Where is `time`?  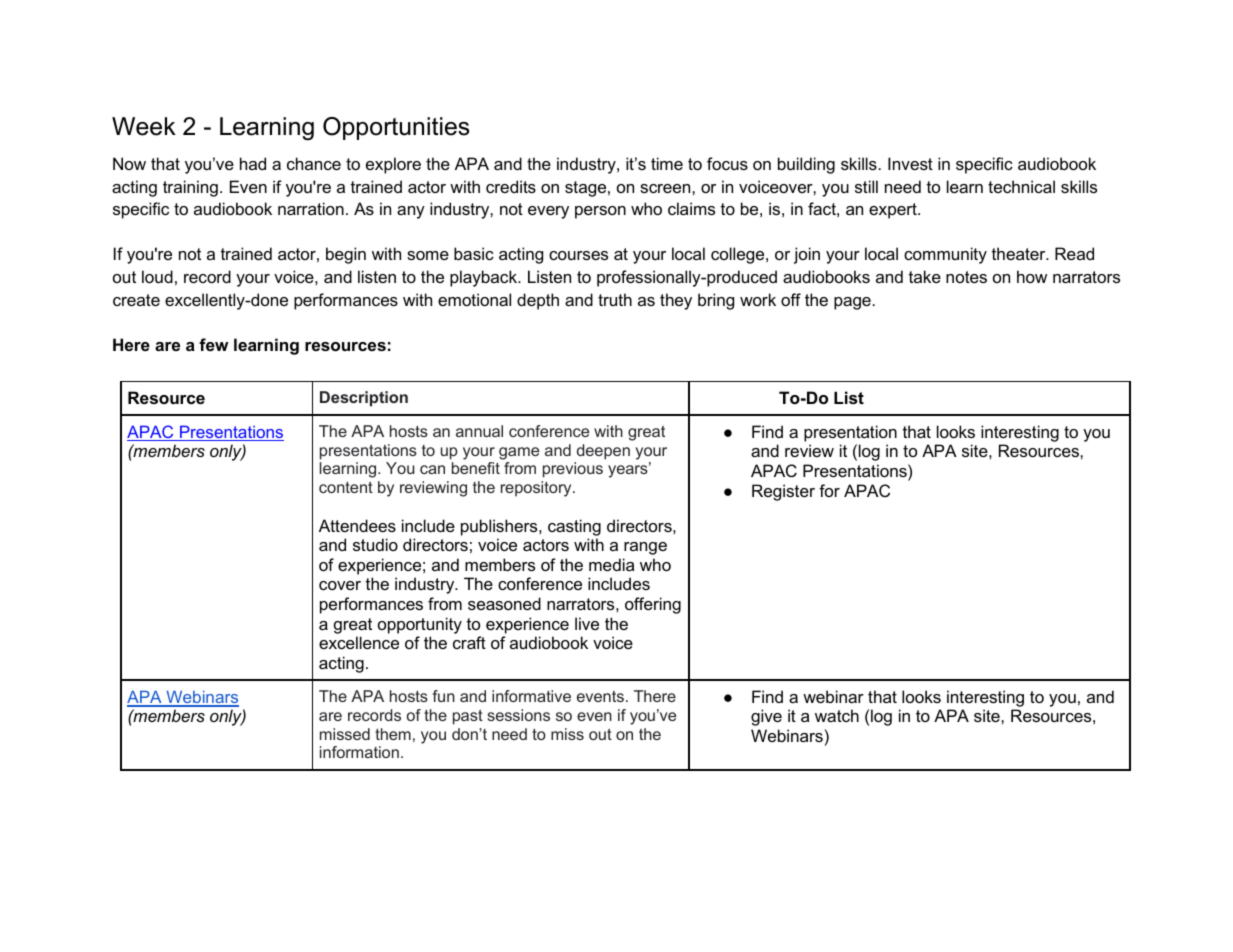 time is located at coordinates (667, 163).
